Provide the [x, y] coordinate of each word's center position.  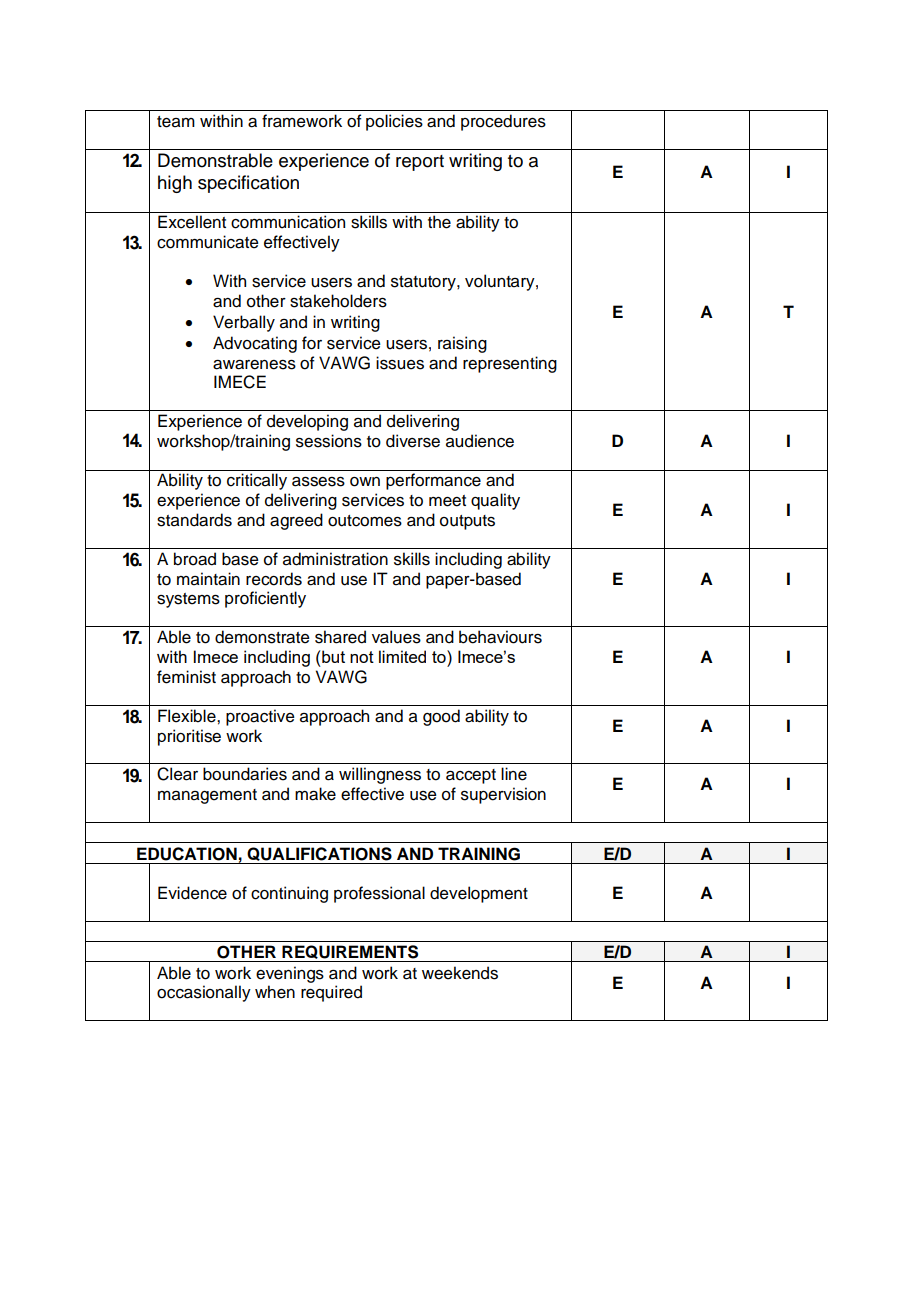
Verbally [244, 323]
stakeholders [338, 301]
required [331, 993]
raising [462, 344]
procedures [503, 122]
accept [471, 776]
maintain [208, 579]
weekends [460, 973]
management [207, 796]
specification [248, 184]
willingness [380, 775]
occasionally [204, 993]
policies [394, 122]
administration [335, 559]
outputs [467, 522]
